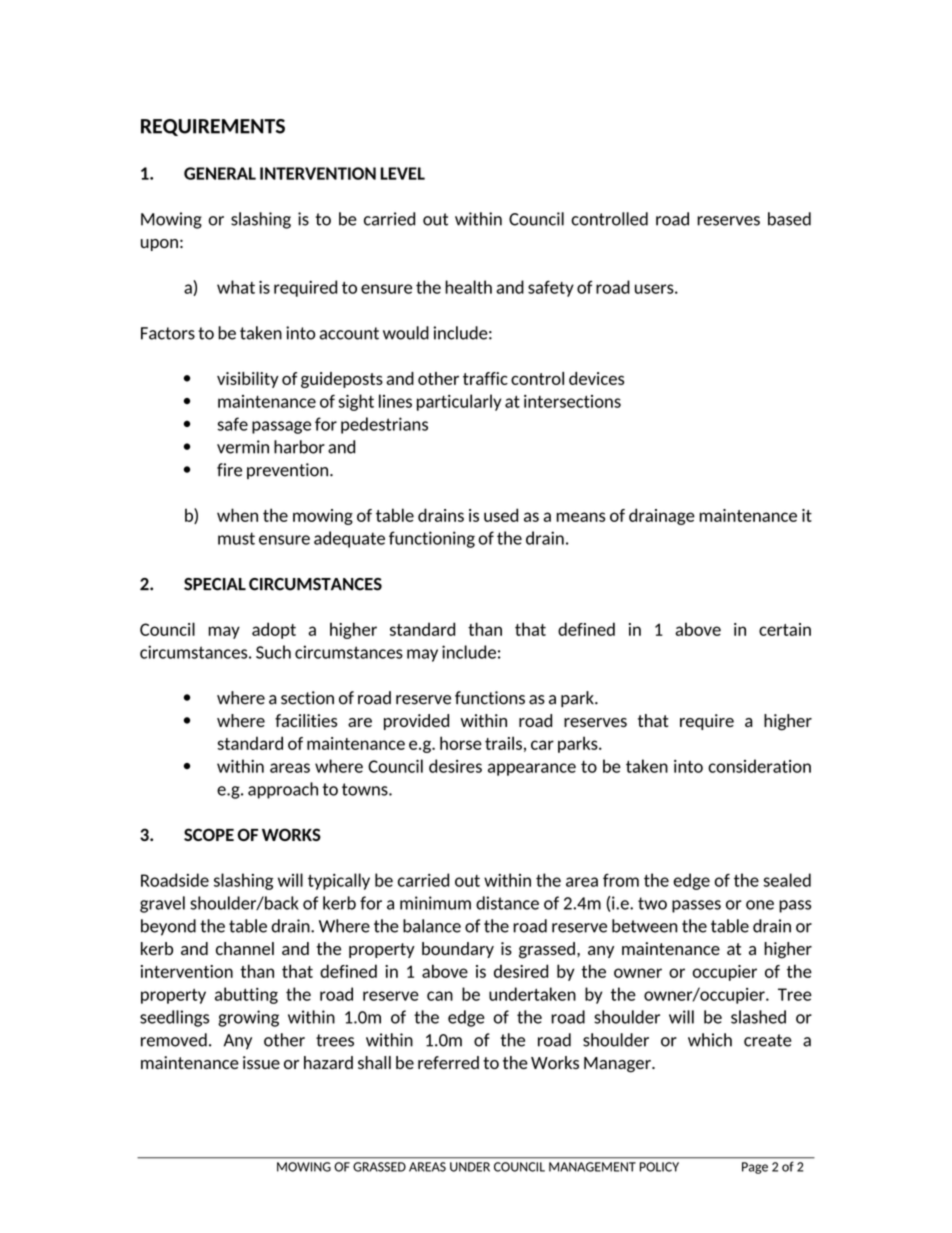 This page has height=1233, width=952. I want to click on certain, so click(785, 629).
